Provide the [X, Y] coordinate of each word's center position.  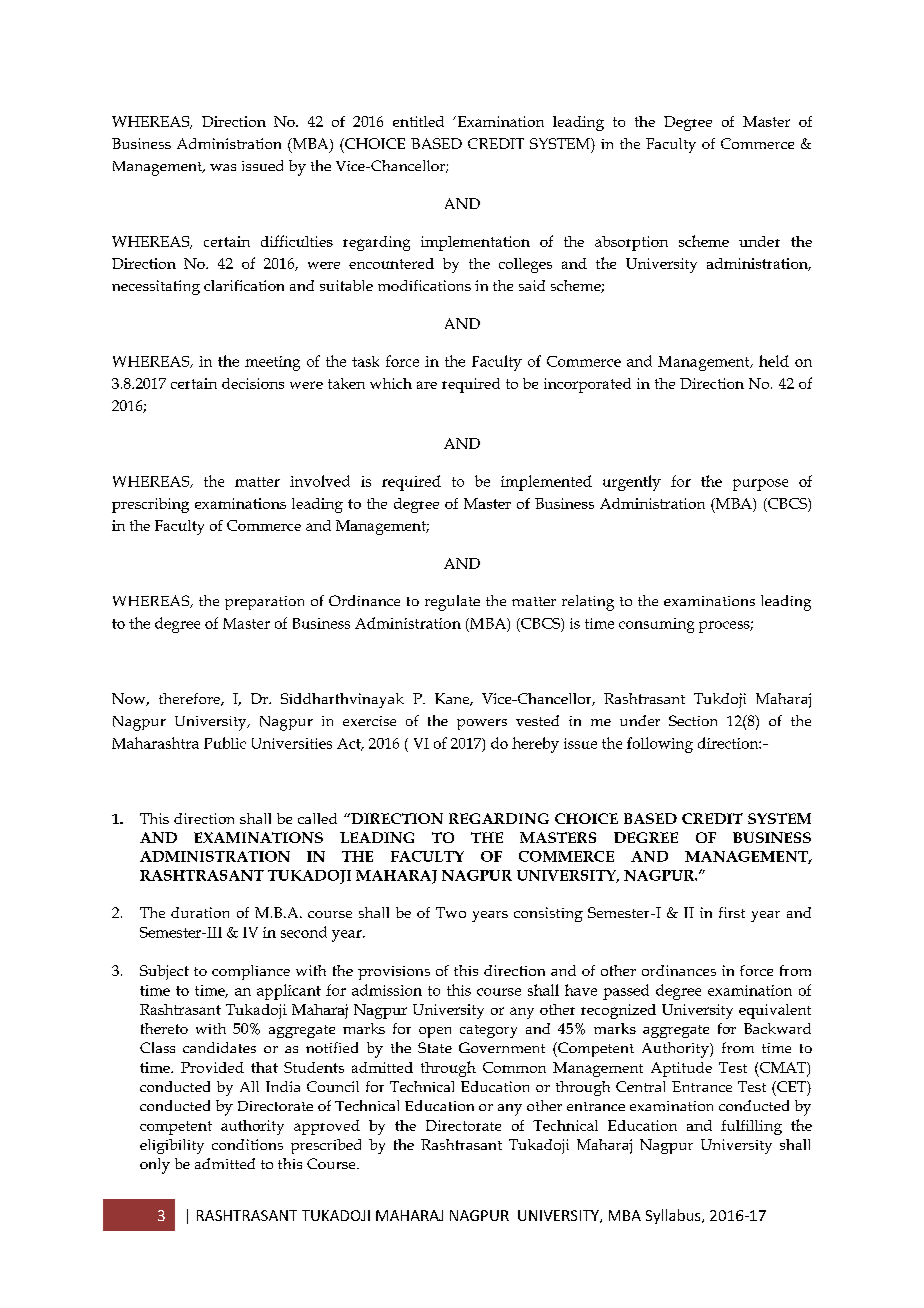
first [732, 912]
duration [200, 912]
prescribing [150, 505]
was [223, 167]
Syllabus [674, 1216]
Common [514, 1067]
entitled [418, 121]
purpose [760, 485]
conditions [247, 1144]
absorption [631, 243]
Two [451, 912]
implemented [546, 483]
